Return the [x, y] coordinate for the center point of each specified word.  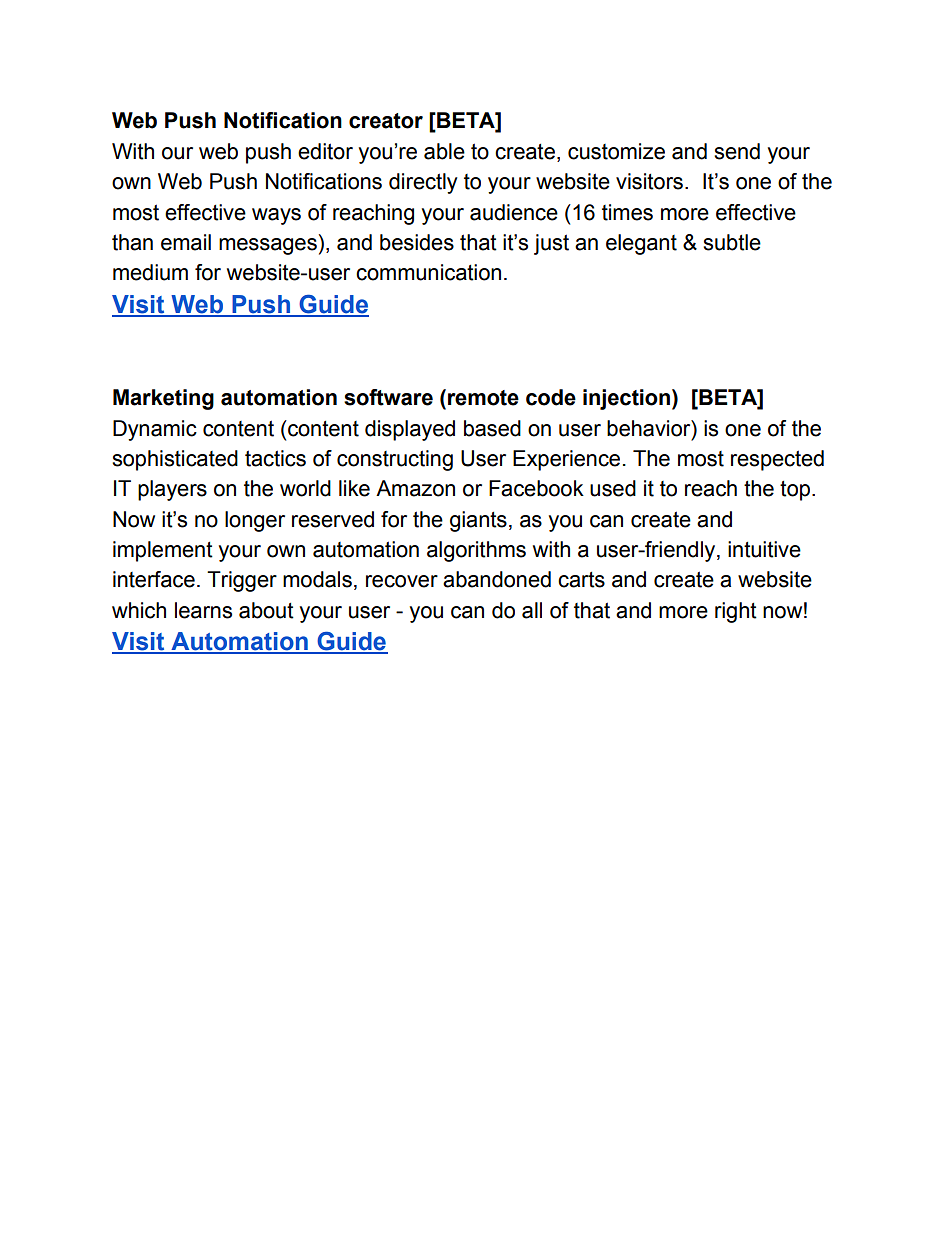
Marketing [163, 399]
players [172, 490]
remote [483, 398]
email [186, 242]
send [737, 151]
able [444, 151]
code [551, 397]
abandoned [497, 579]
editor [325, 151]
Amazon [415, 488]
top [795, 491]
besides [417, 242]
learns [203, 610]
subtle [732, 242]
